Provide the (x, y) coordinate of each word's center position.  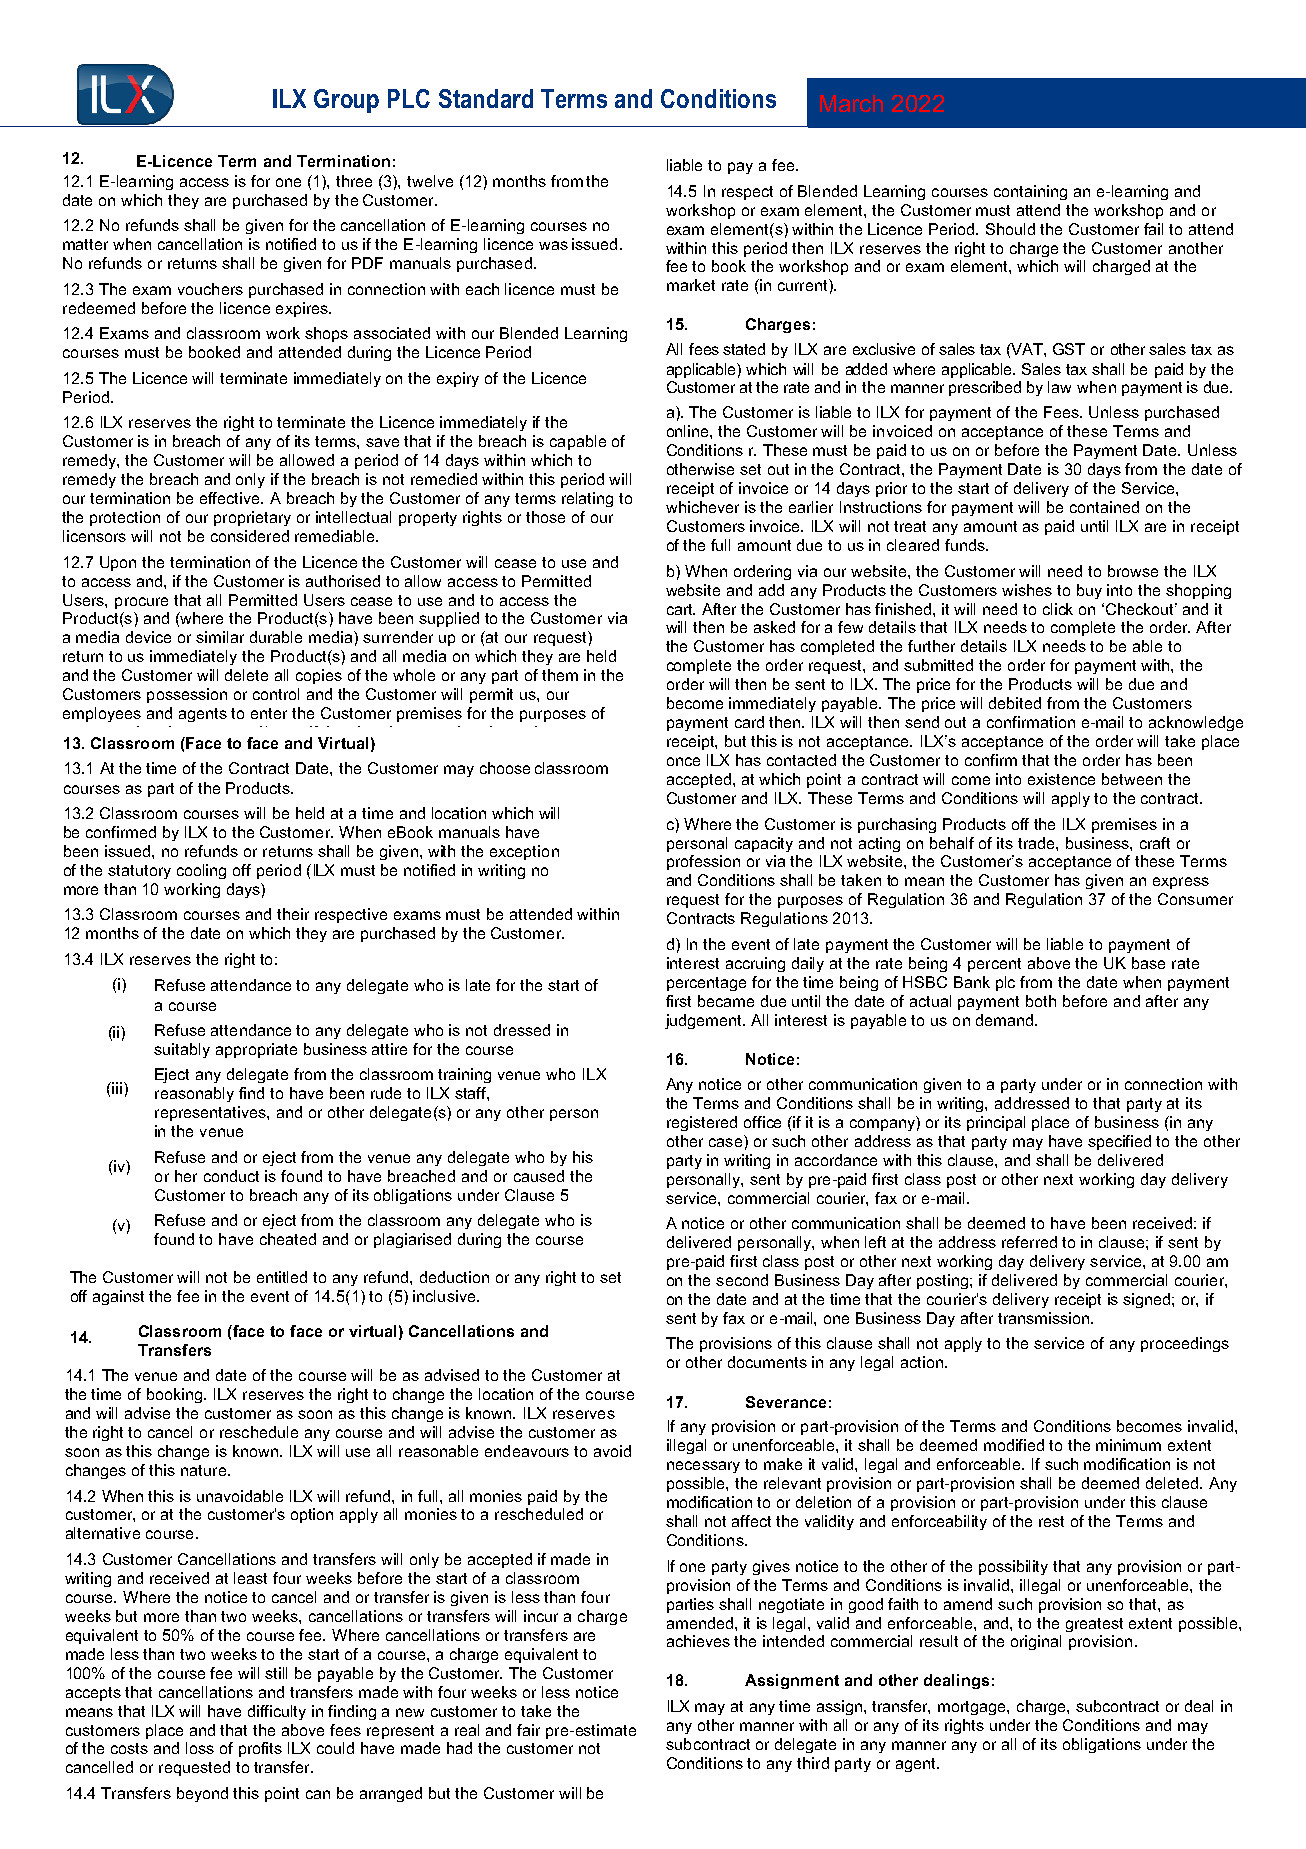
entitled (282, 1277)
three (354, 181)
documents (767, 1362)
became (726, 1001)
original (1036, 1642)
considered (250, 536)
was (553, 245)
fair (528, 1730)
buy (1089, 591)
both (1041, 1001)
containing (1030, 192)
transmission (1045, 1318)
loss (200, 1748)
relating (587, 499)
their (293, 914)
